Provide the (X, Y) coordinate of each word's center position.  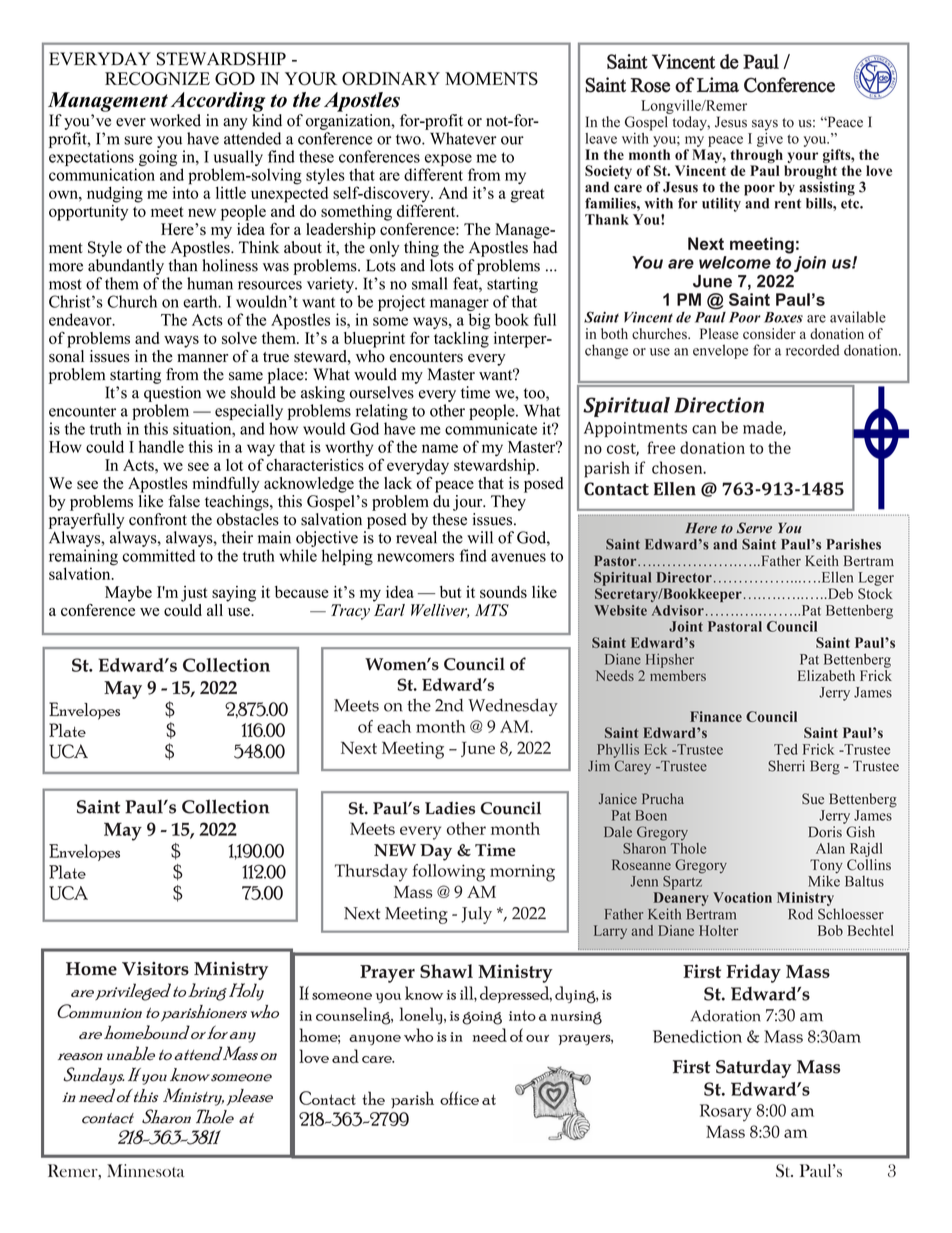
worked (175, 120)
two (409, 139)
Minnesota (145, 1170)
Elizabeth (826, 675)
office (459, 1098)
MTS (492, 610)
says (765, 125)
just (194, 594)
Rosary (726, 1112)
